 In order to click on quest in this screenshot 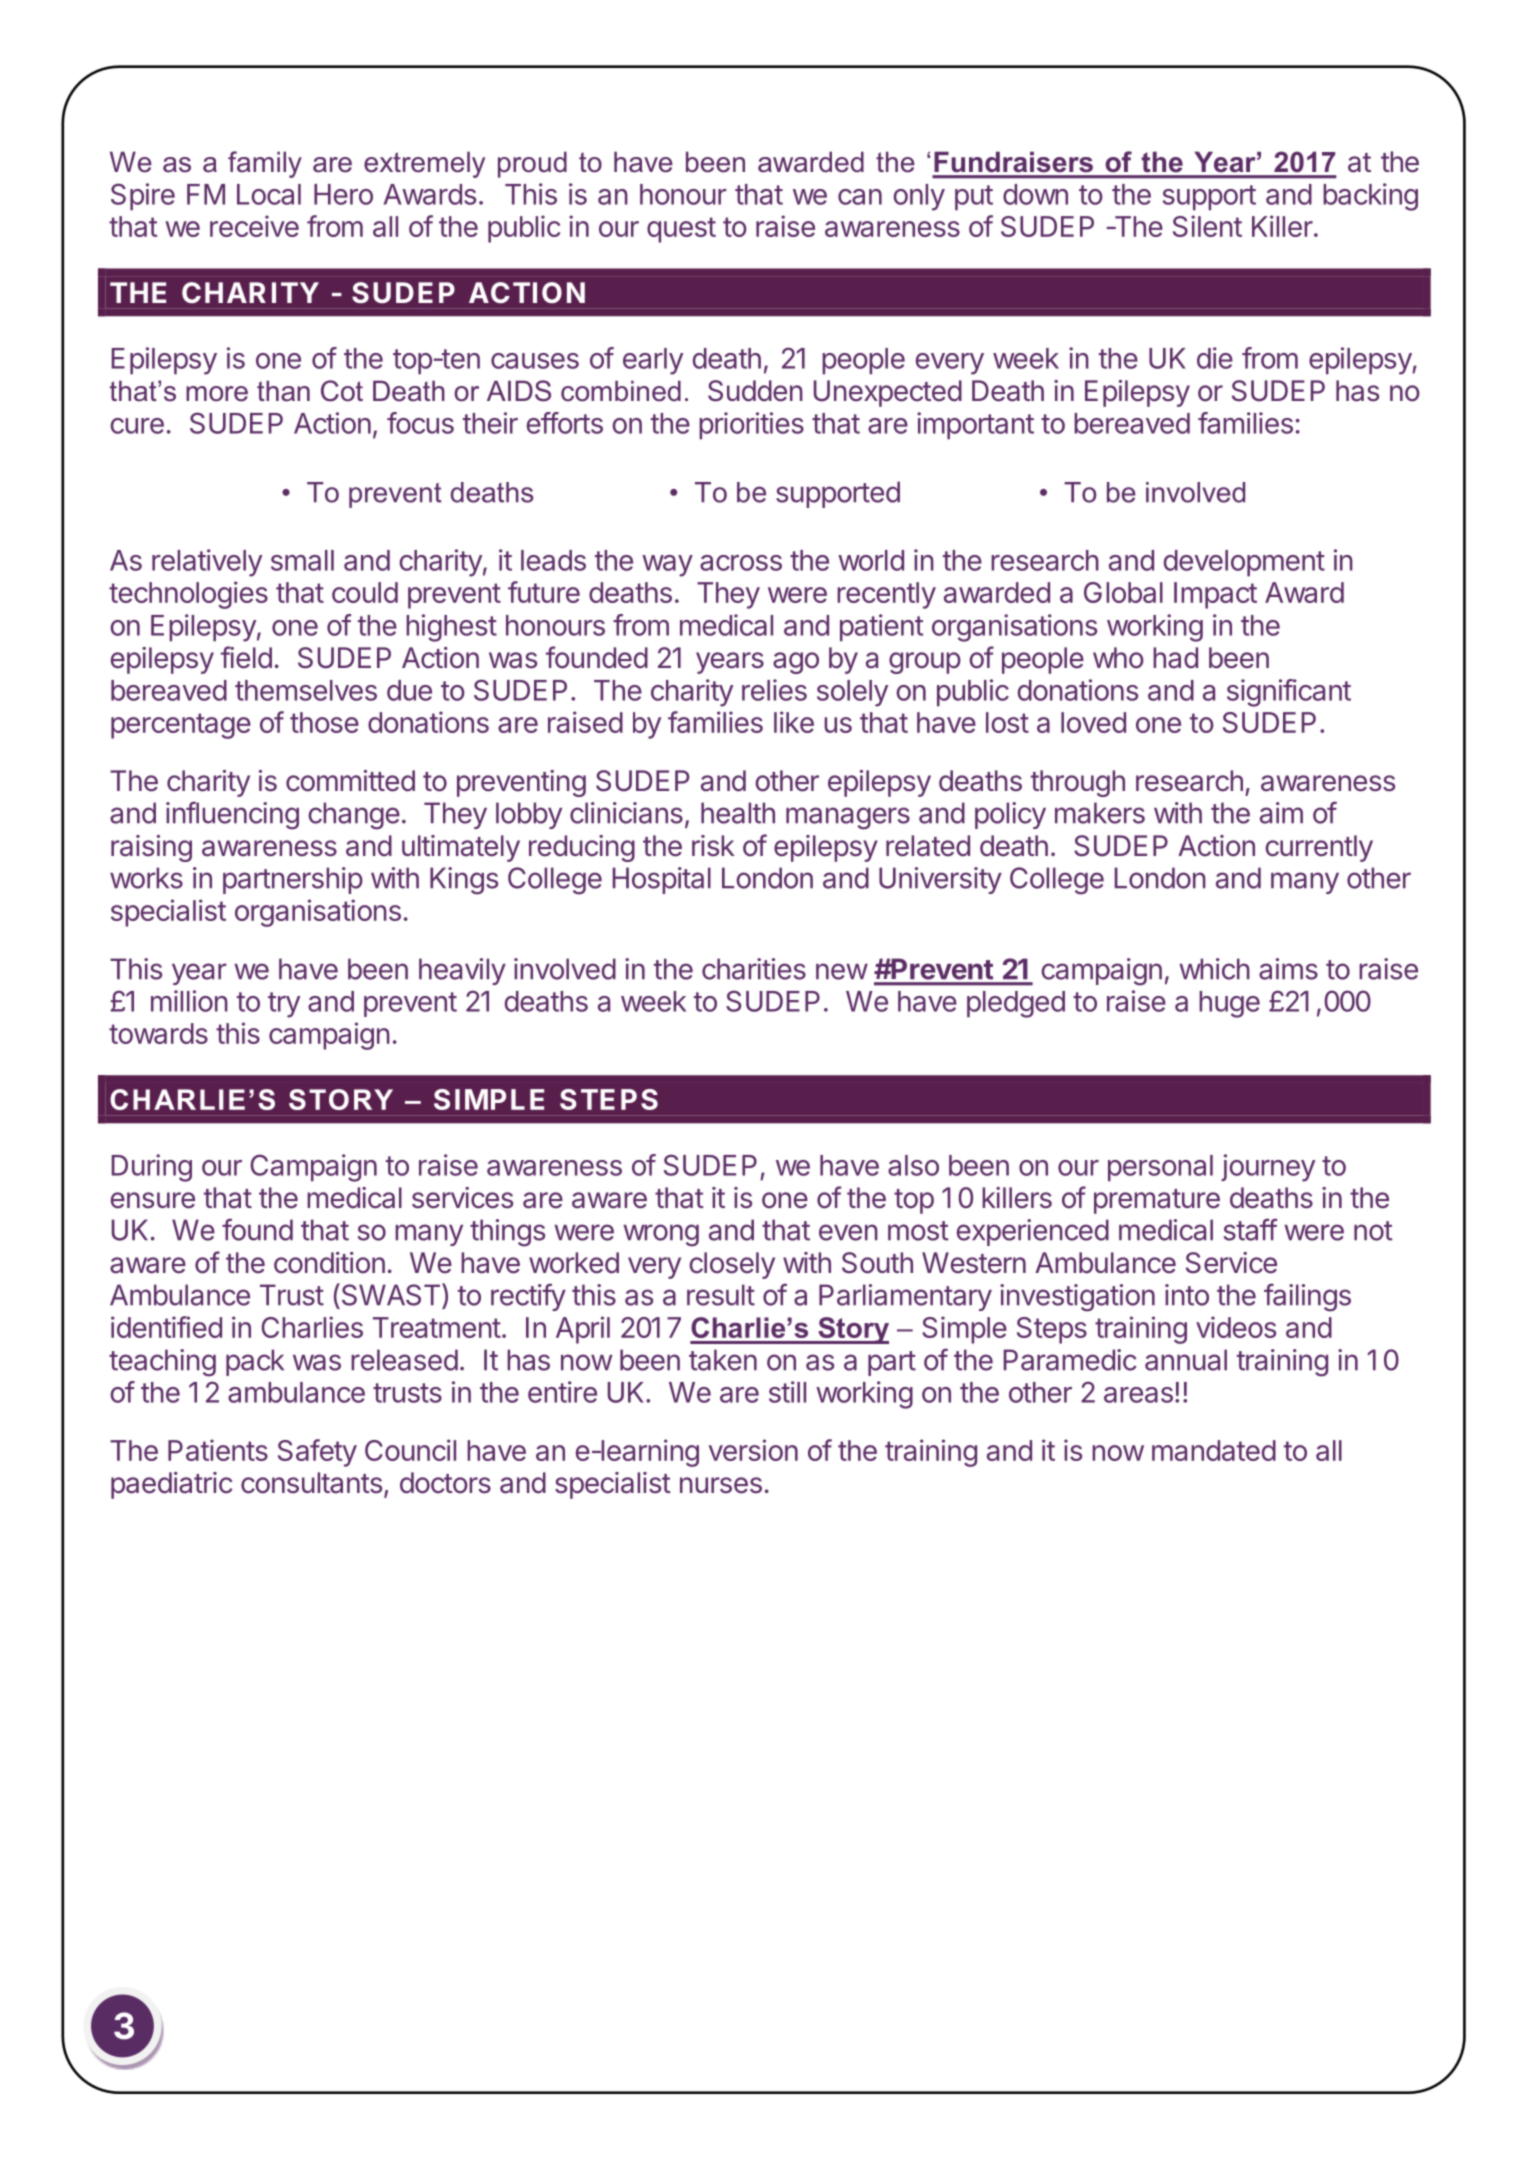, I will do `click(681, 230)`.
